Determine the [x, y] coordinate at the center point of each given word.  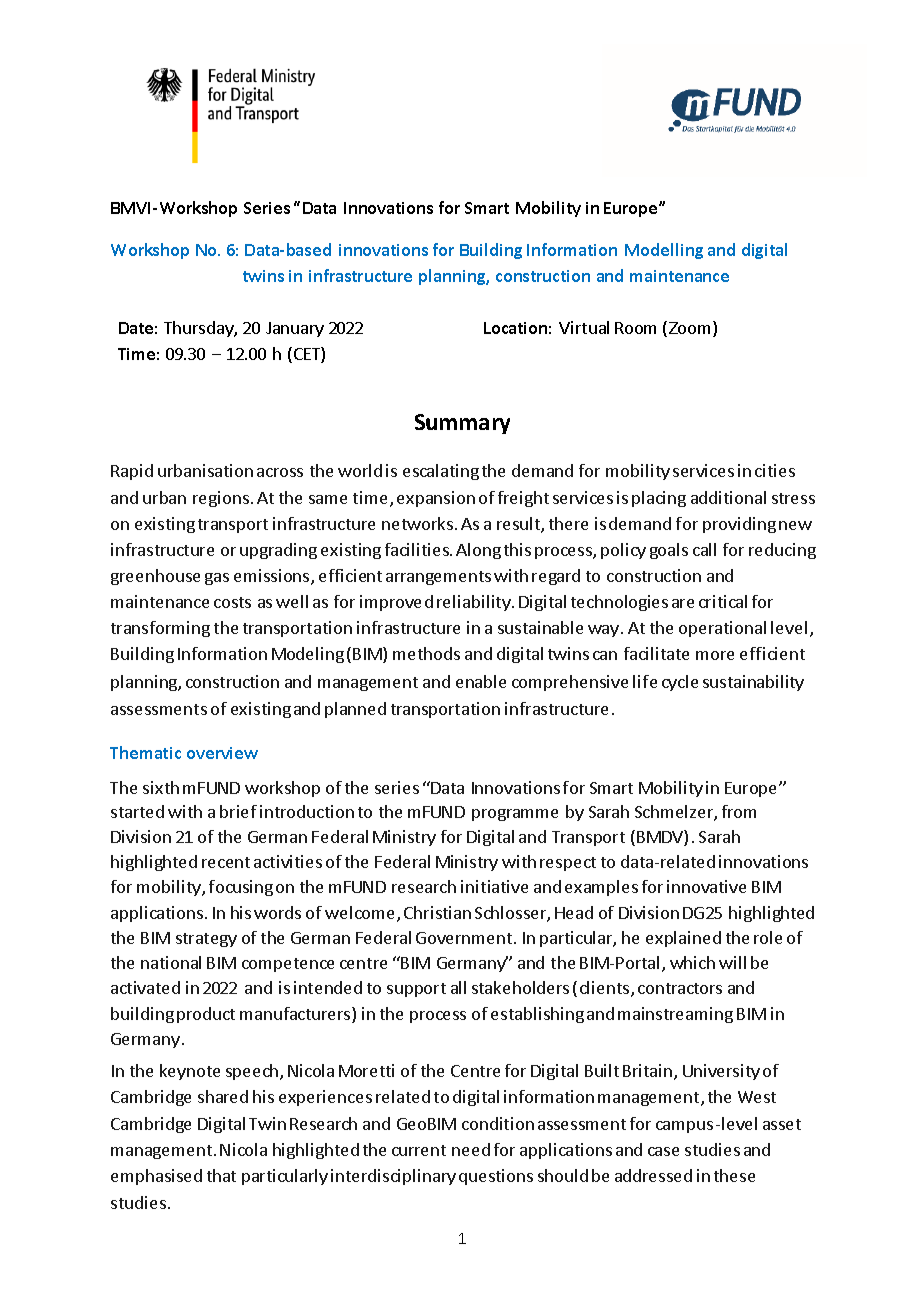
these [734, 1175]
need [471, 1149]
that [221, 1175]
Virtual [584, 327]
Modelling [664, 251]
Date [136, 328]
